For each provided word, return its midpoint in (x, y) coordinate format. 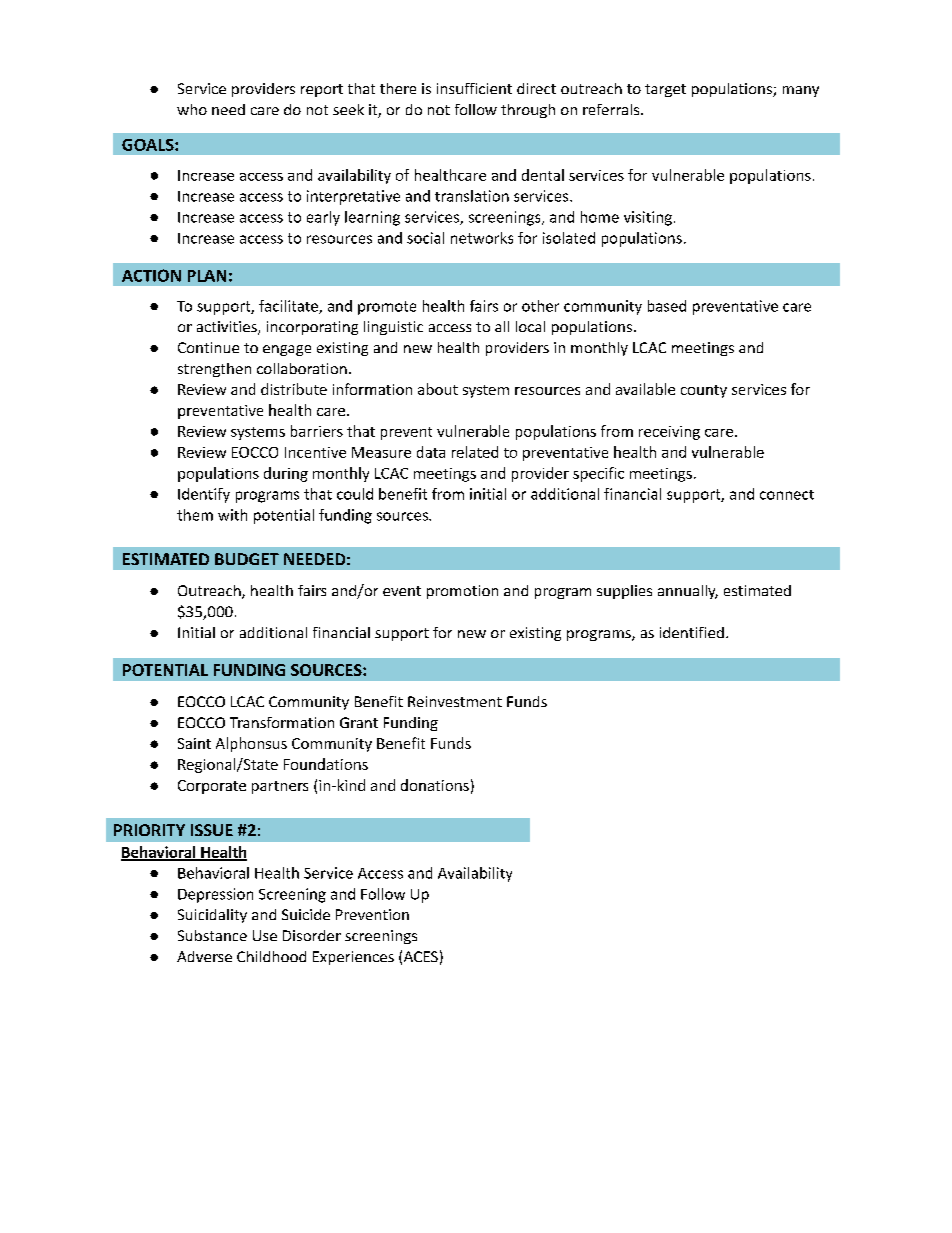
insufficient (474, 88)
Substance (212, 935)
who (192, 109)
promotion (462, 592)
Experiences (353, 958)
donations (435, 785)
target (665, 90)
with (232, 515)
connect (787, 495)
